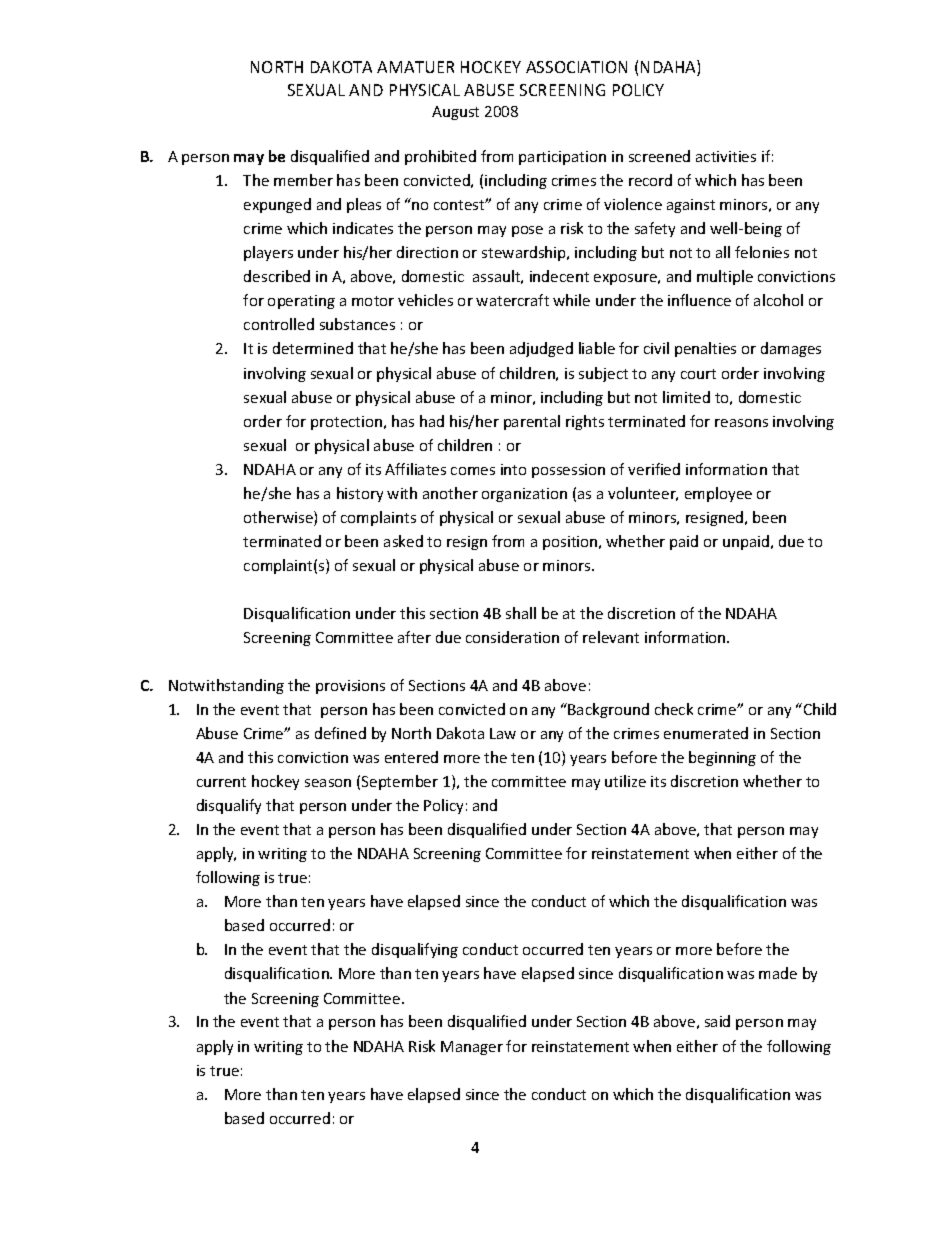  I want to click on otherwise, so click(279, 518).
